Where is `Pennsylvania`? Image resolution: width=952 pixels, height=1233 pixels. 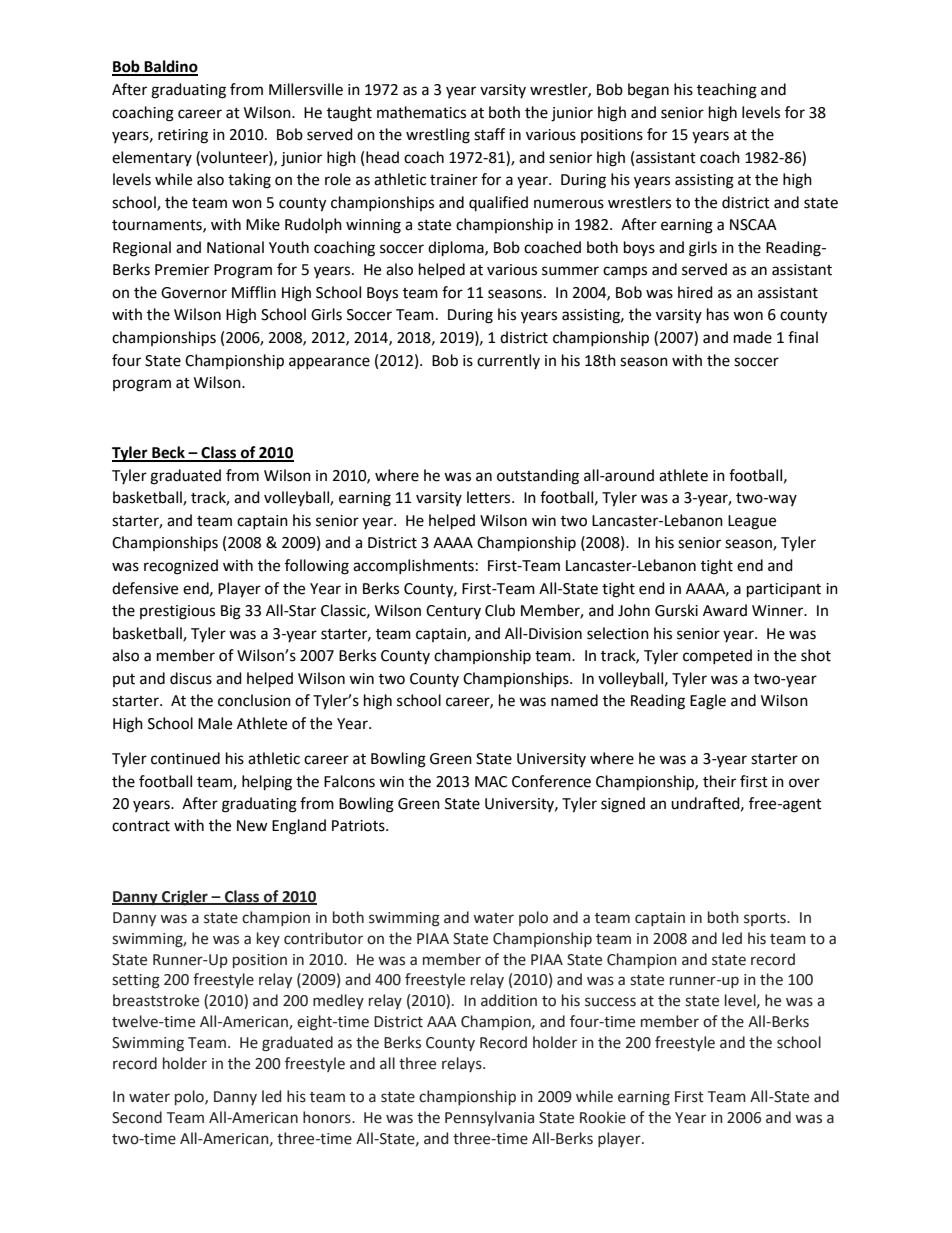 Pennsylvania is located at coordinates (489, 1118).
